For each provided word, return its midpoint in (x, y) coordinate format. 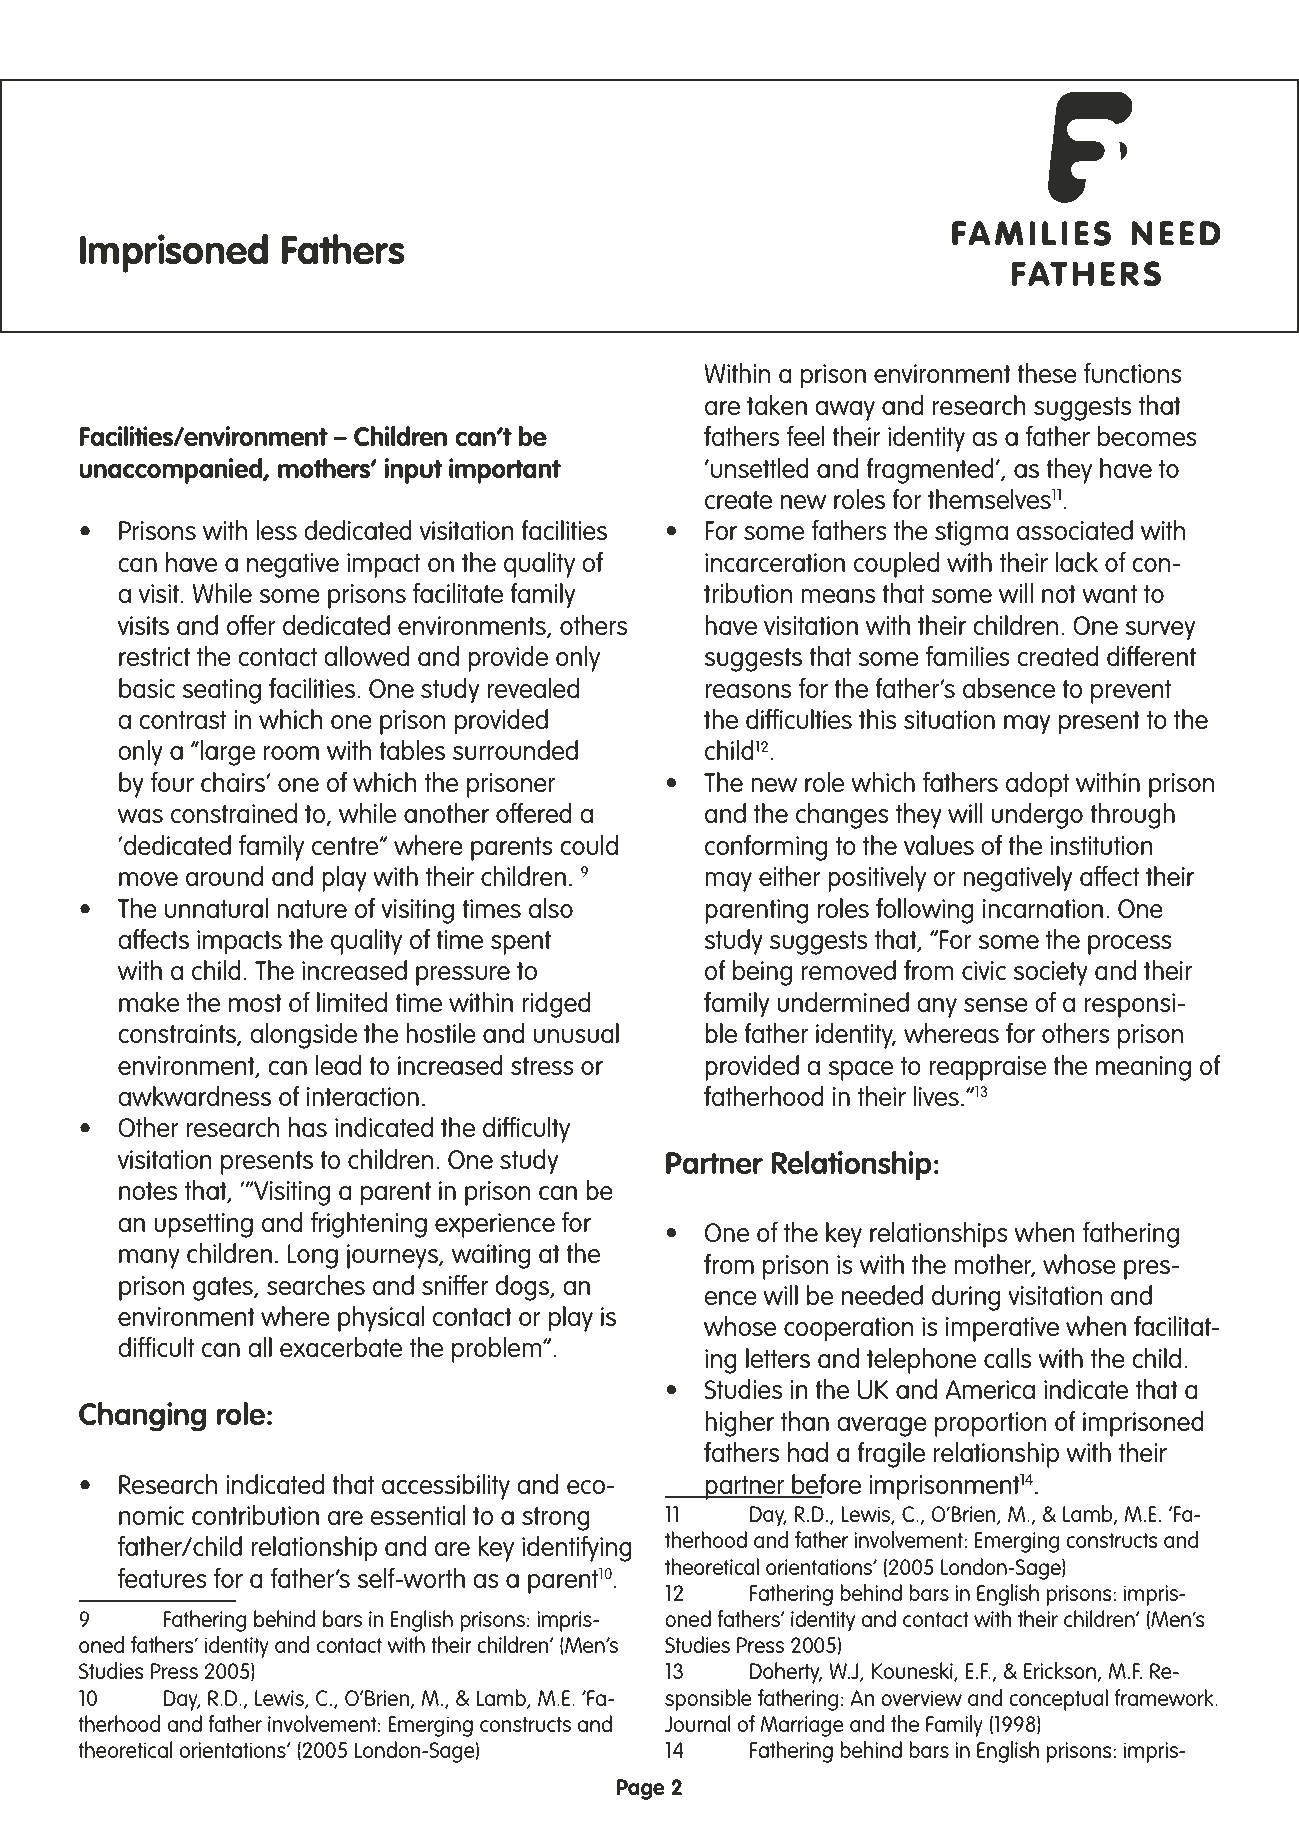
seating (221, 691)
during (966, 1298)
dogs (523, 1288)
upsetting (203, 1225)
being (762, 973)
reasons (748, 691)
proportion (990, 1424)
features (162, 1578)
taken (777, 405)
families (968, 656)
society (1050, 973)
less (276, 530)
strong (556, 1519)
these (1047, 373)
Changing (142, 1416)
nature (312, 909)
